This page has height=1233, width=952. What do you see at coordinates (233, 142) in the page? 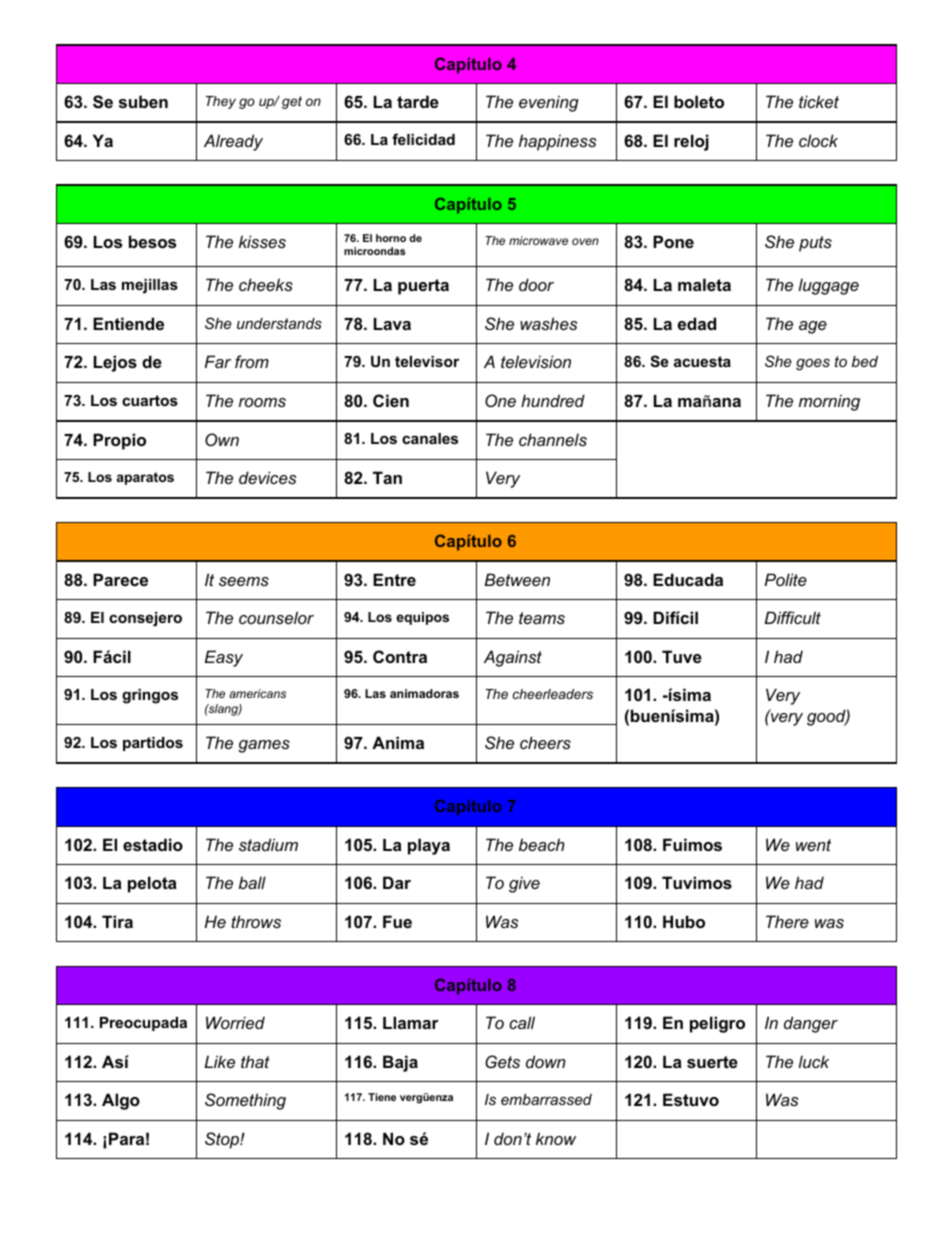
I see `Already` at bounding box center [233, 142].
